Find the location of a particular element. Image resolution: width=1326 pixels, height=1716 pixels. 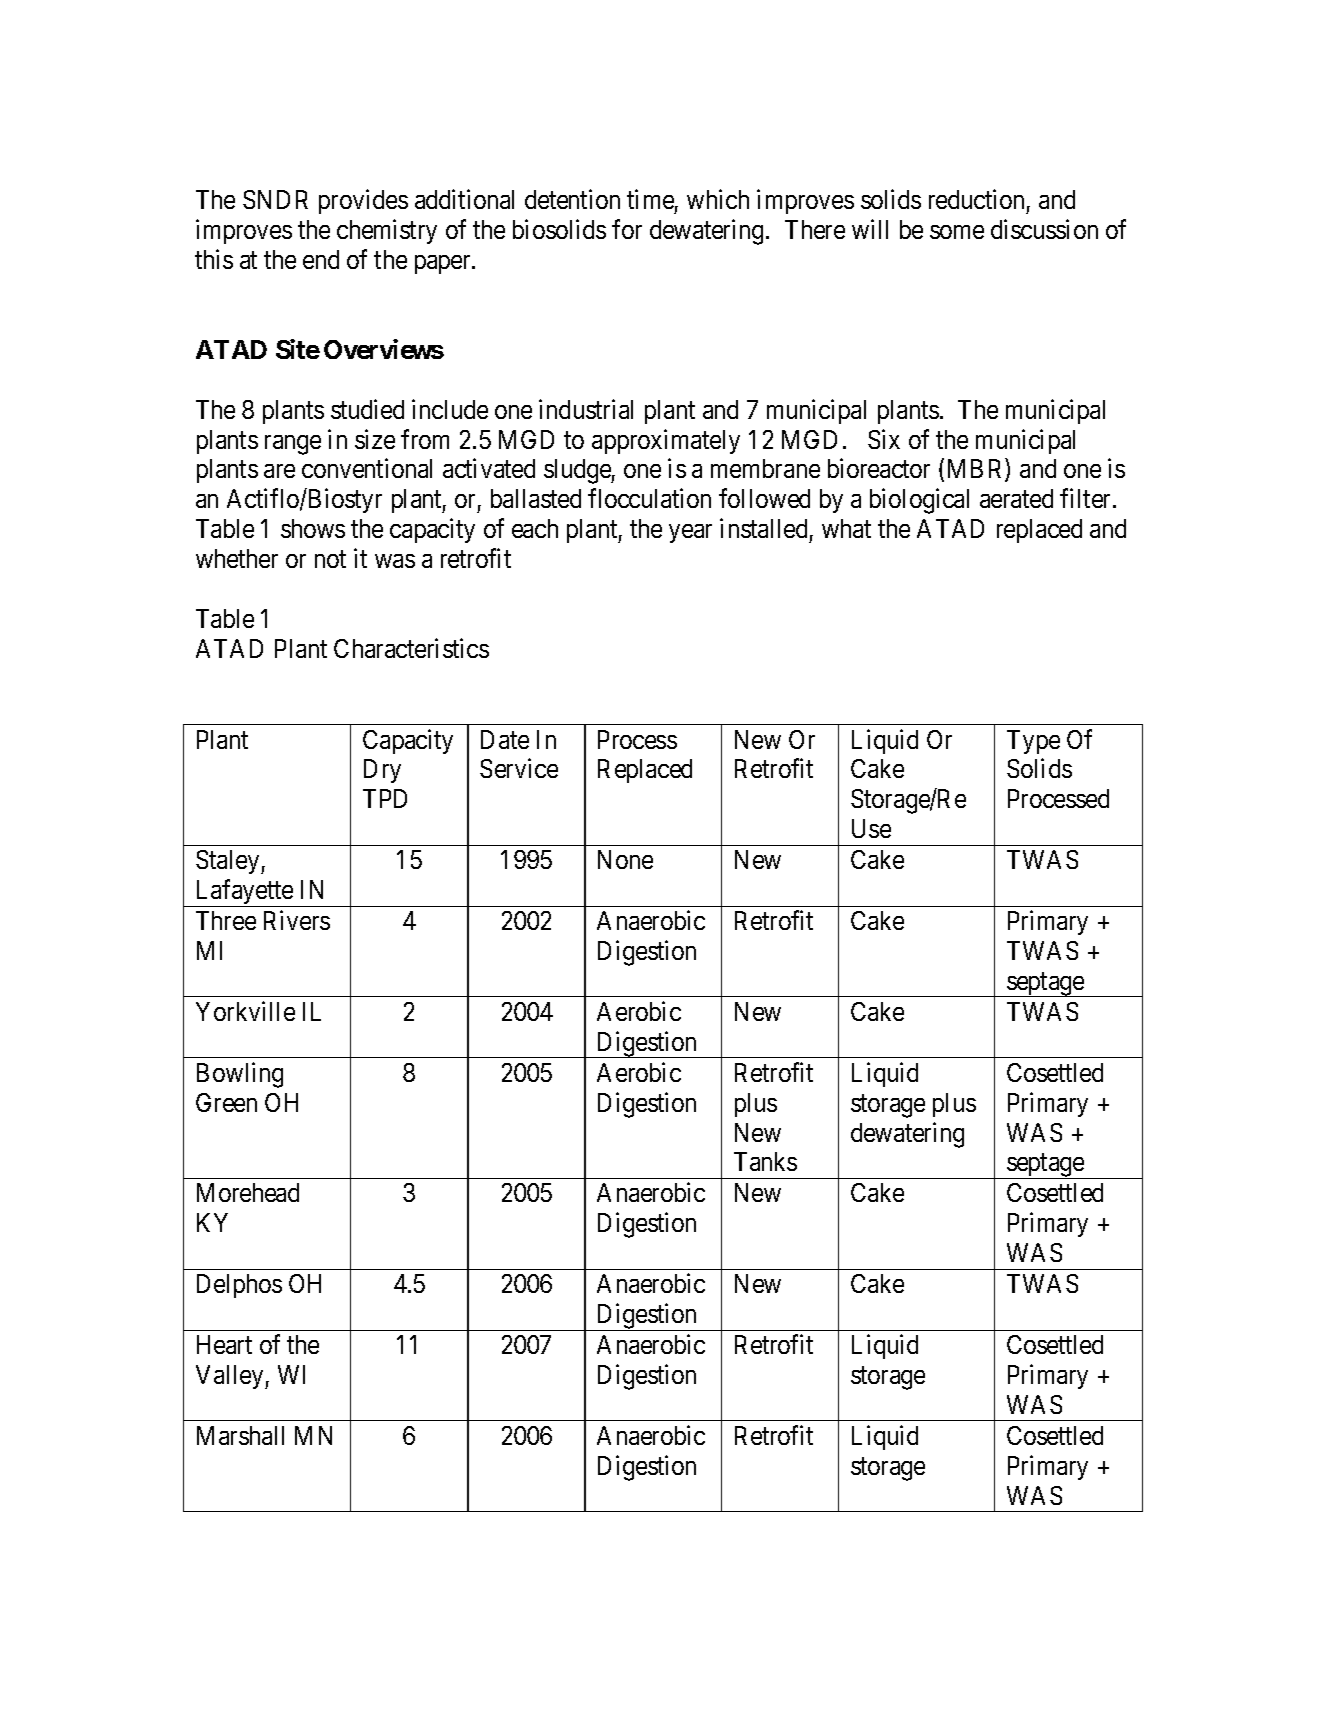

Use is located at coordinates (871, 828).
